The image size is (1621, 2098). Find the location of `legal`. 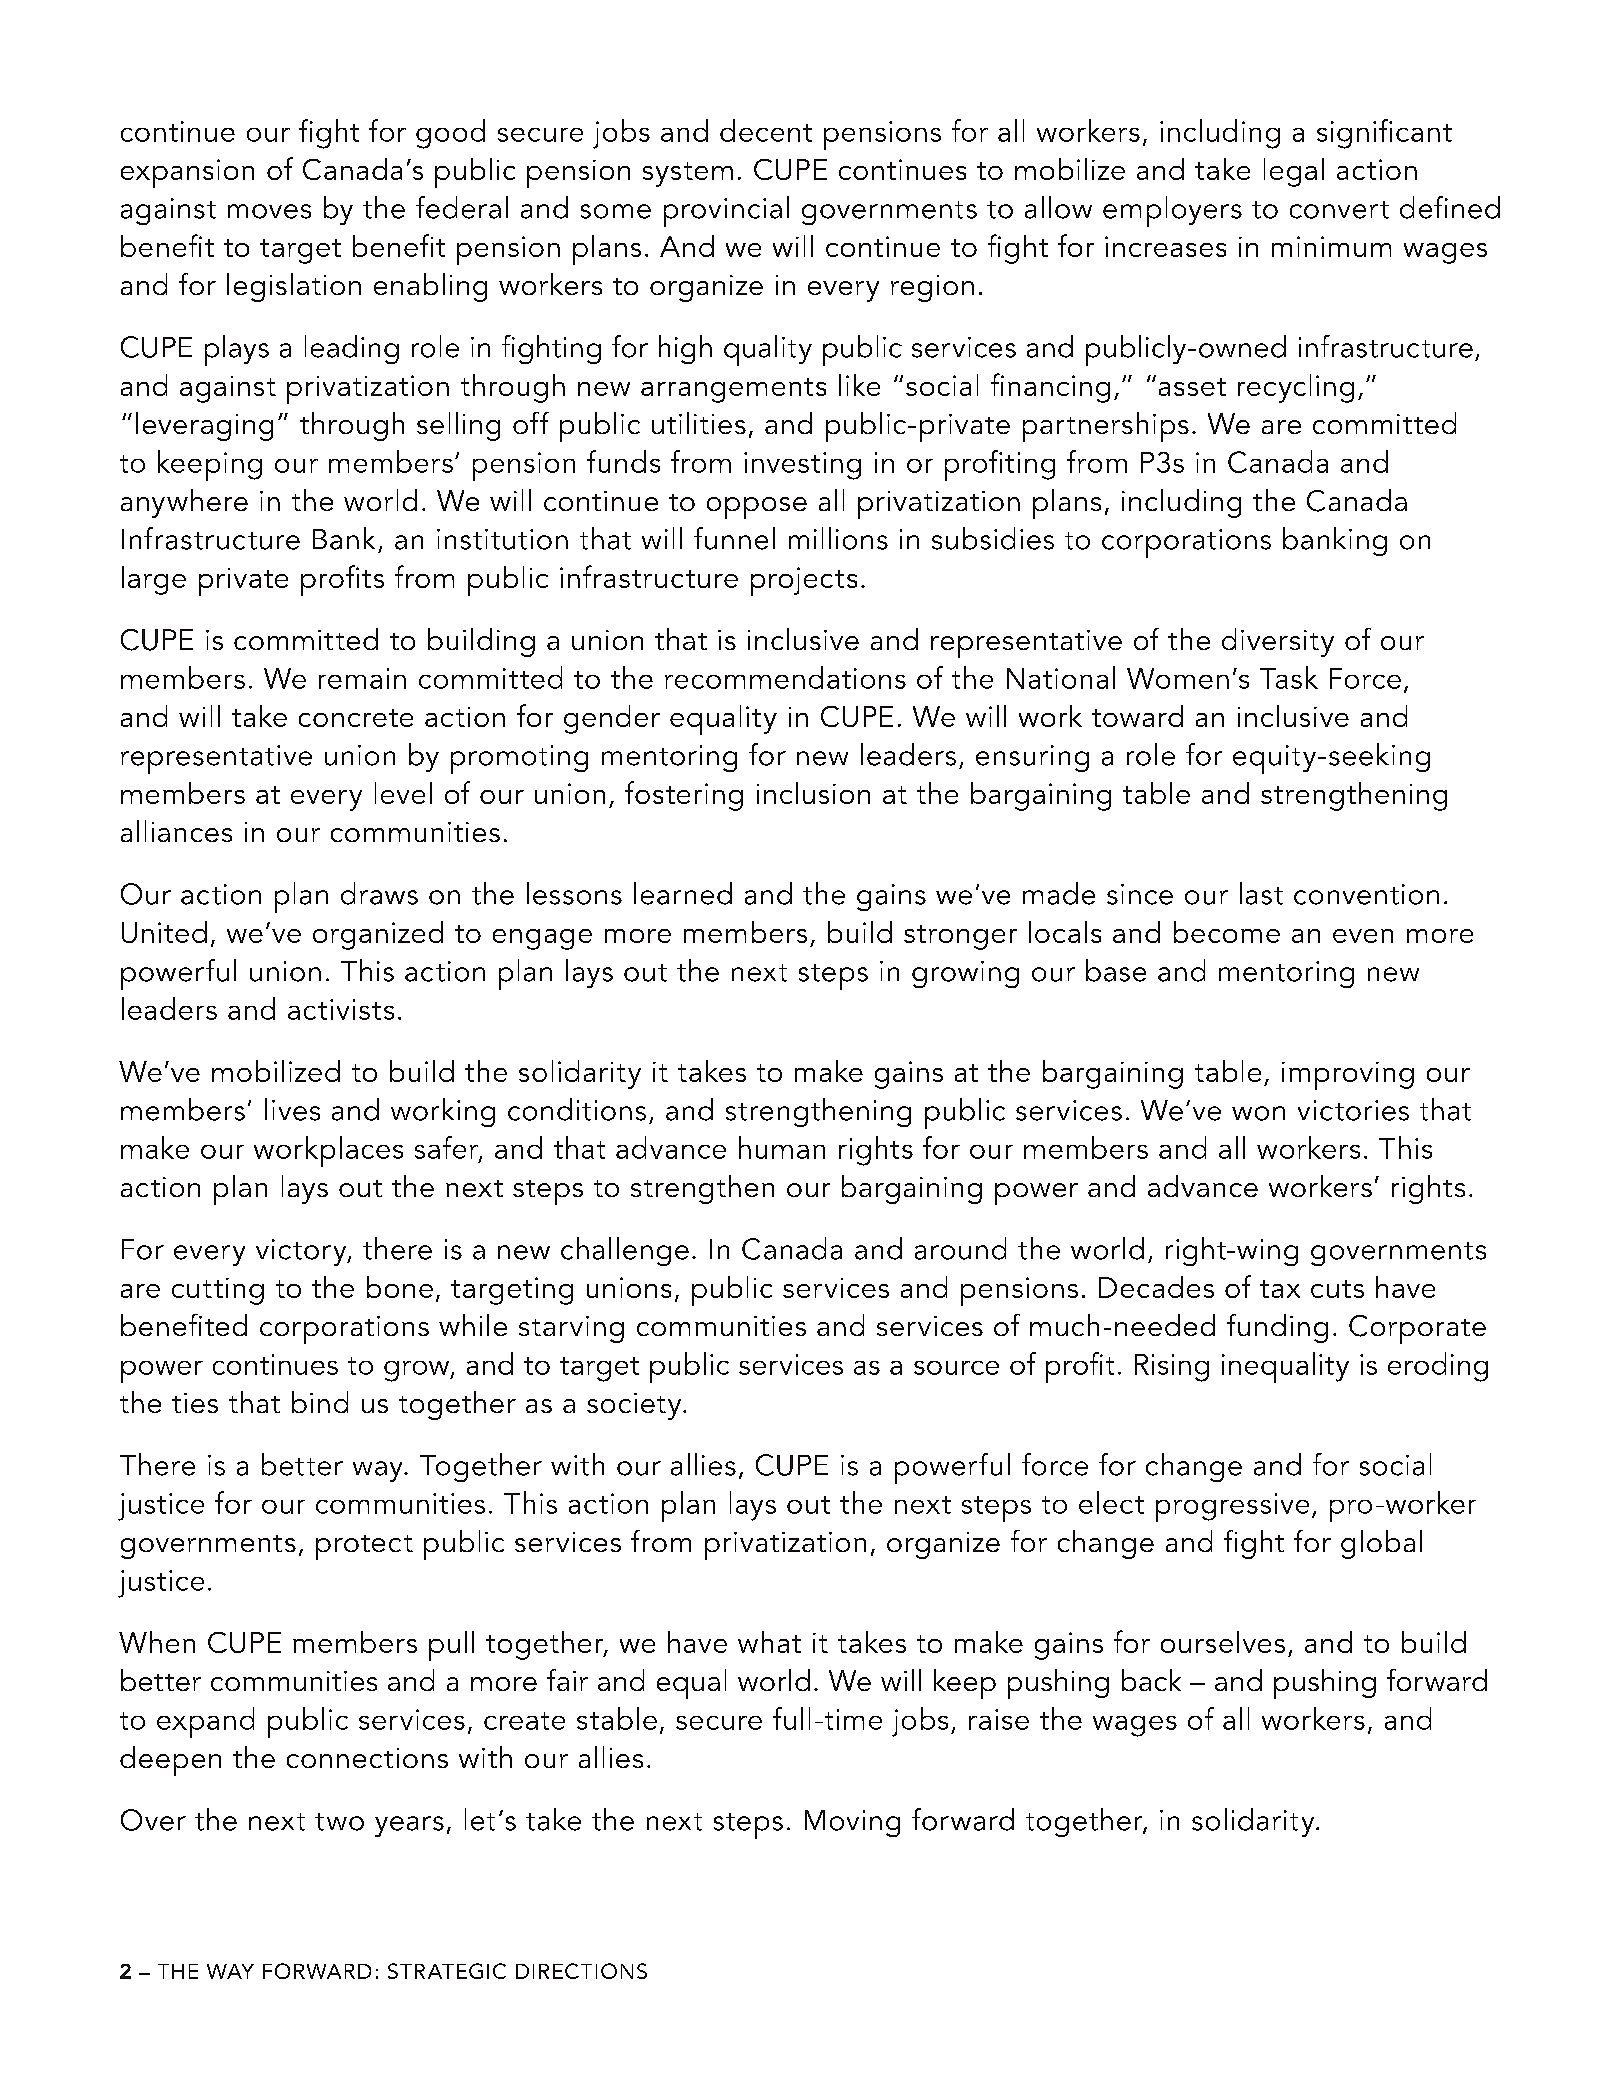

legal is located at coordinates (1294, 172).
